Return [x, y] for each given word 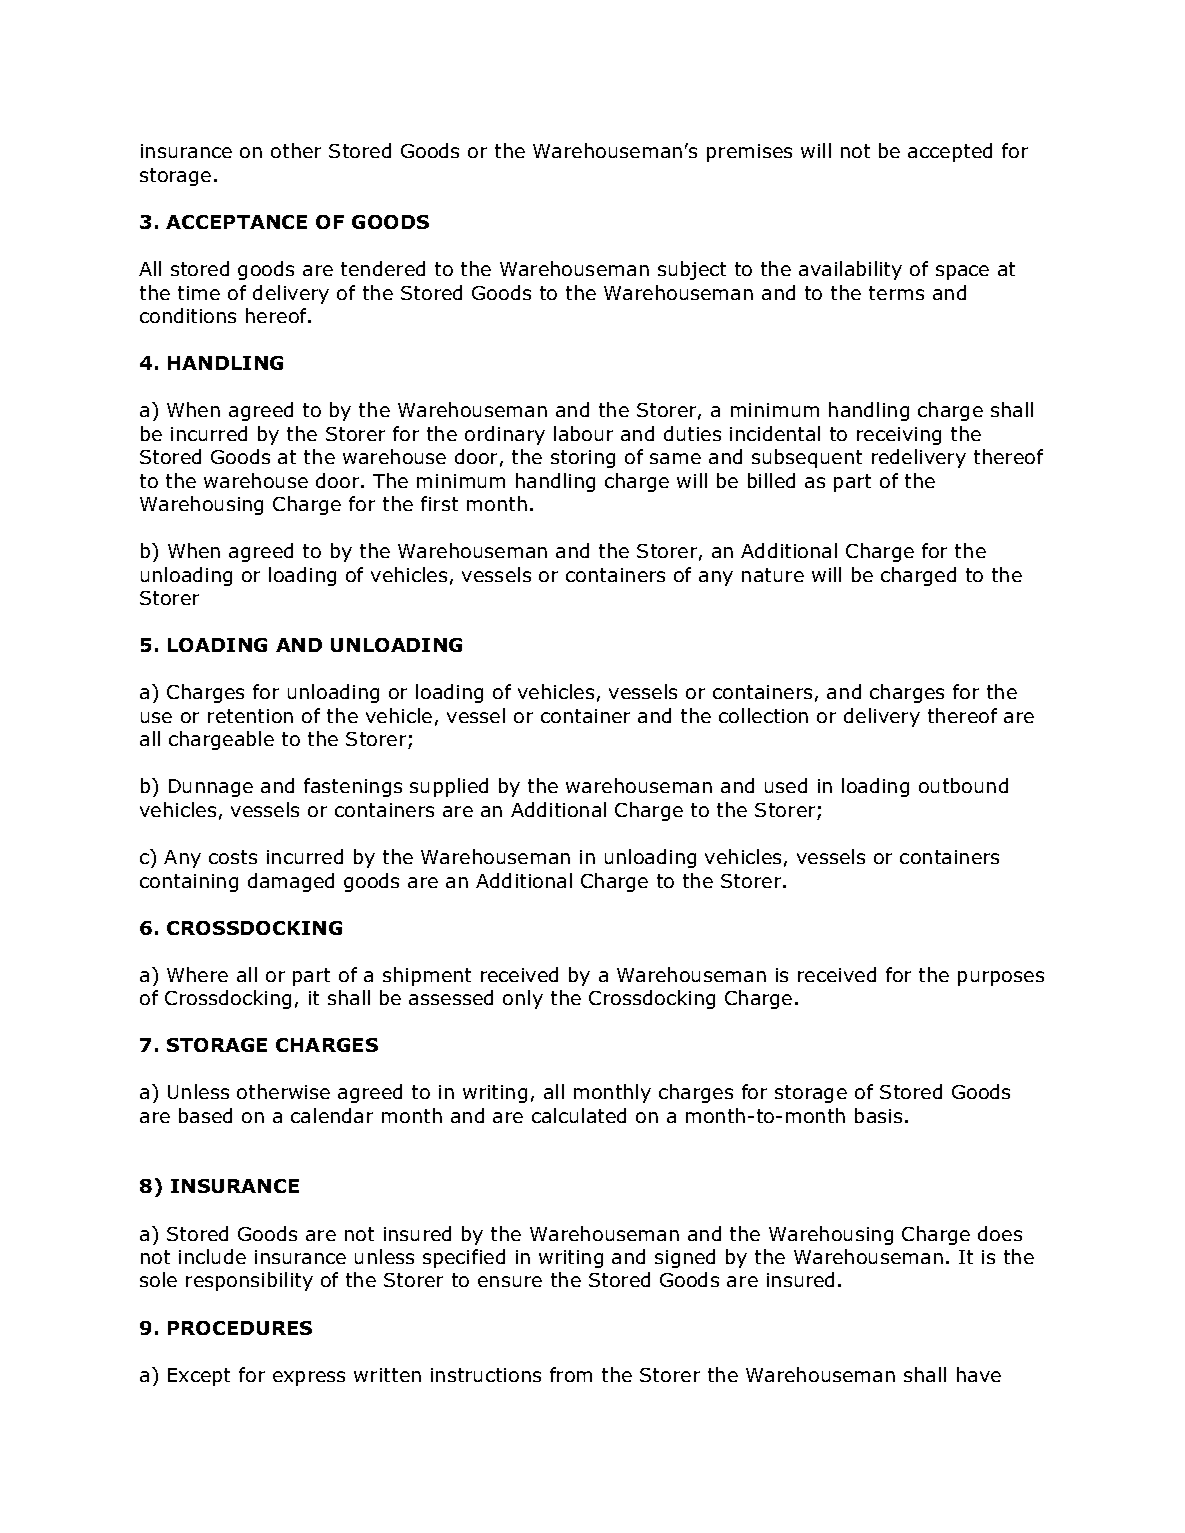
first [439, 503]
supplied [449, 787]
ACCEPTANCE [236, 222]
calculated [579, 1115]
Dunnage [211, 788]
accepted [950, 152]
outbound [963, 785]
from [571, 1374]
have [979, 1374]
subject [692, 270]
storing [583, 459]
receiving [899, 436]
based [205, 1115]
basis [878, 1115]
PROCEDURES [240, 1328]
